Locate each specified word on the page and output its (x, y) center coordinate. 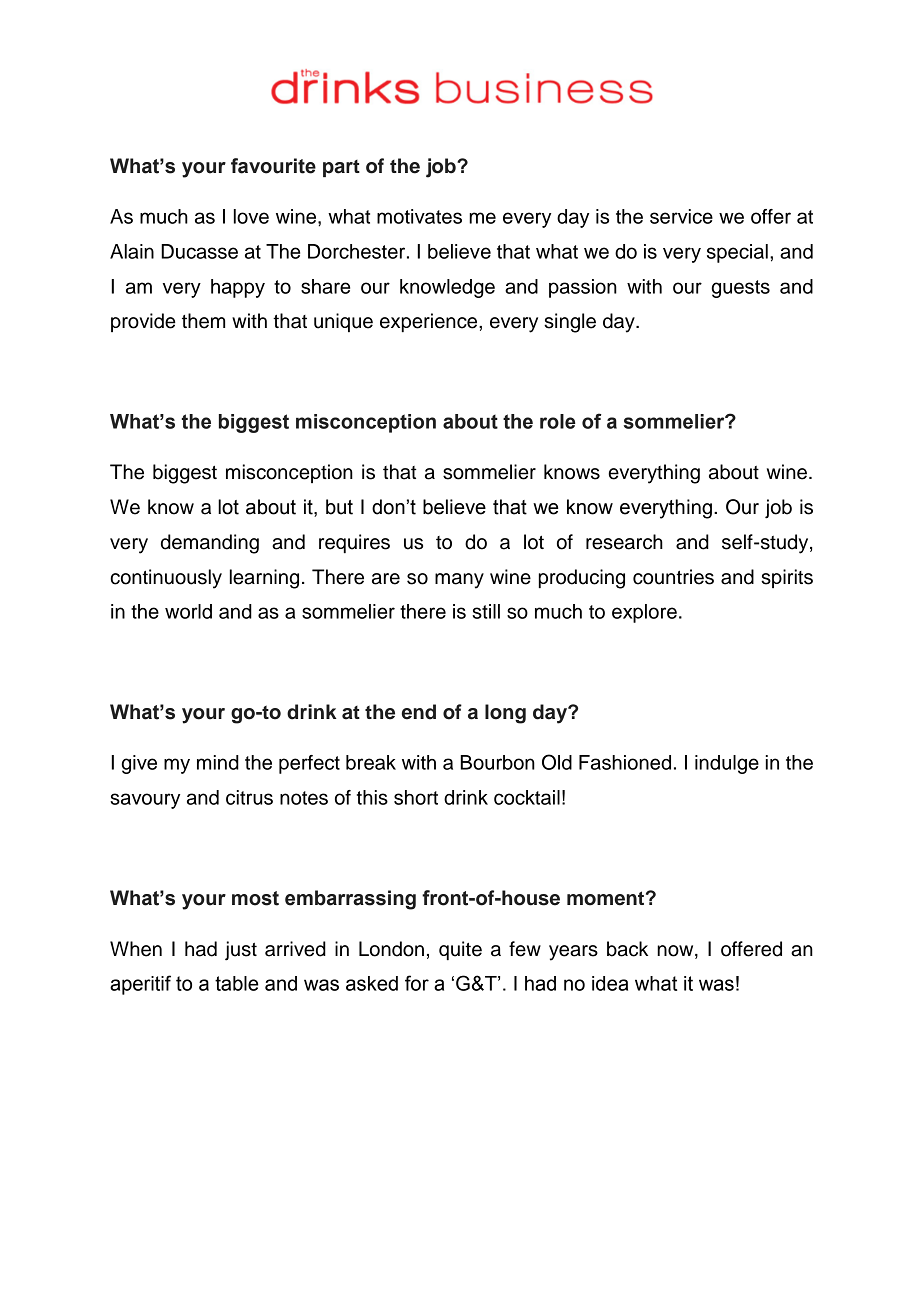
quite (460, 950)
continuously (166, 579)
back (627, 949)
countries (673, 577)
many (459, 581)
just (241, 951)
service (681, 216)
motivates (419, 216)
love (251, 216)
